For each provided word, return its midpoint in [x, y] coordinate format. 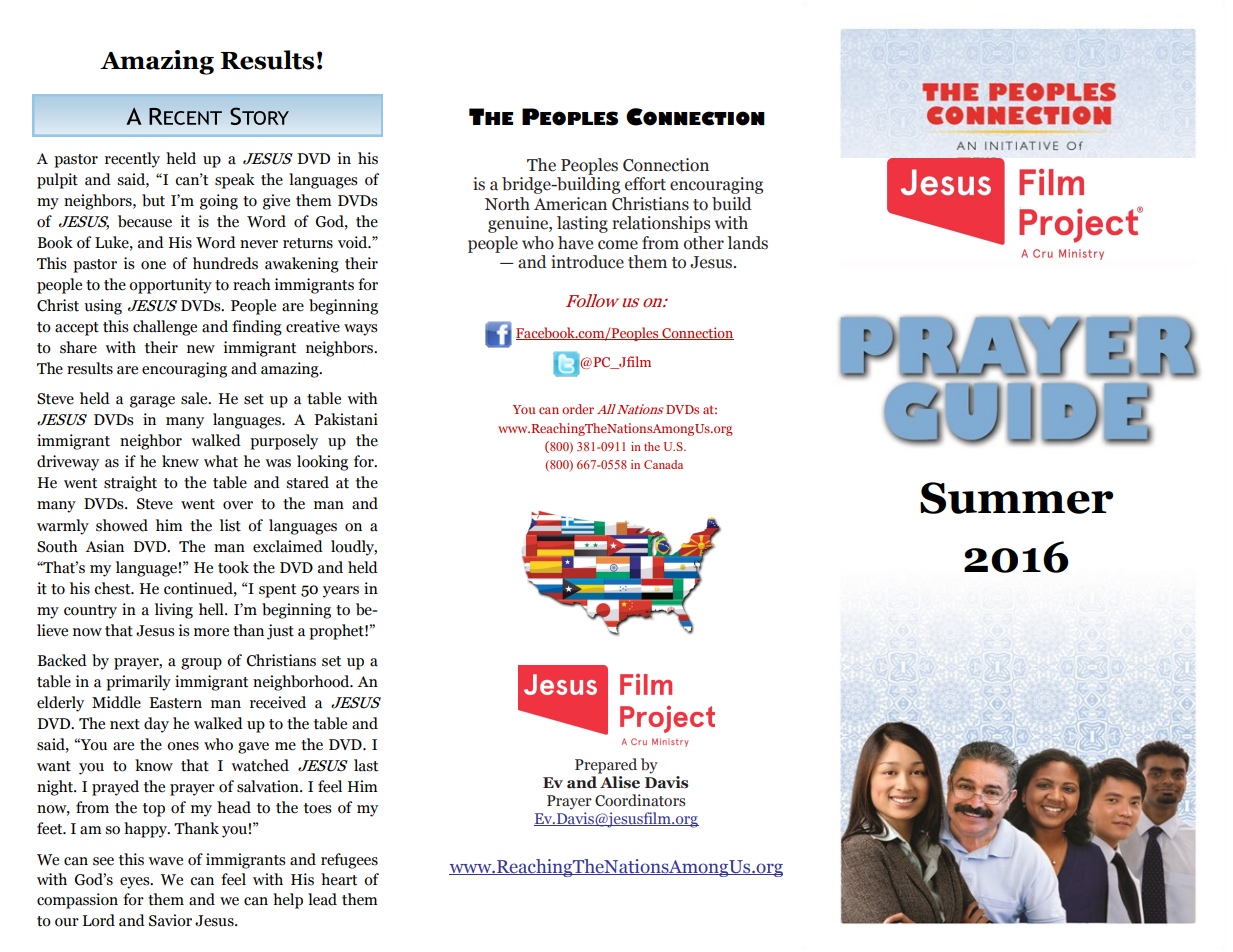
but [153, 200]
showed [122, 525]
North [507, 204]
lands [747, 243]
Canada [663, 464]
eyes [136, 883]
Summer [1016, 498]
